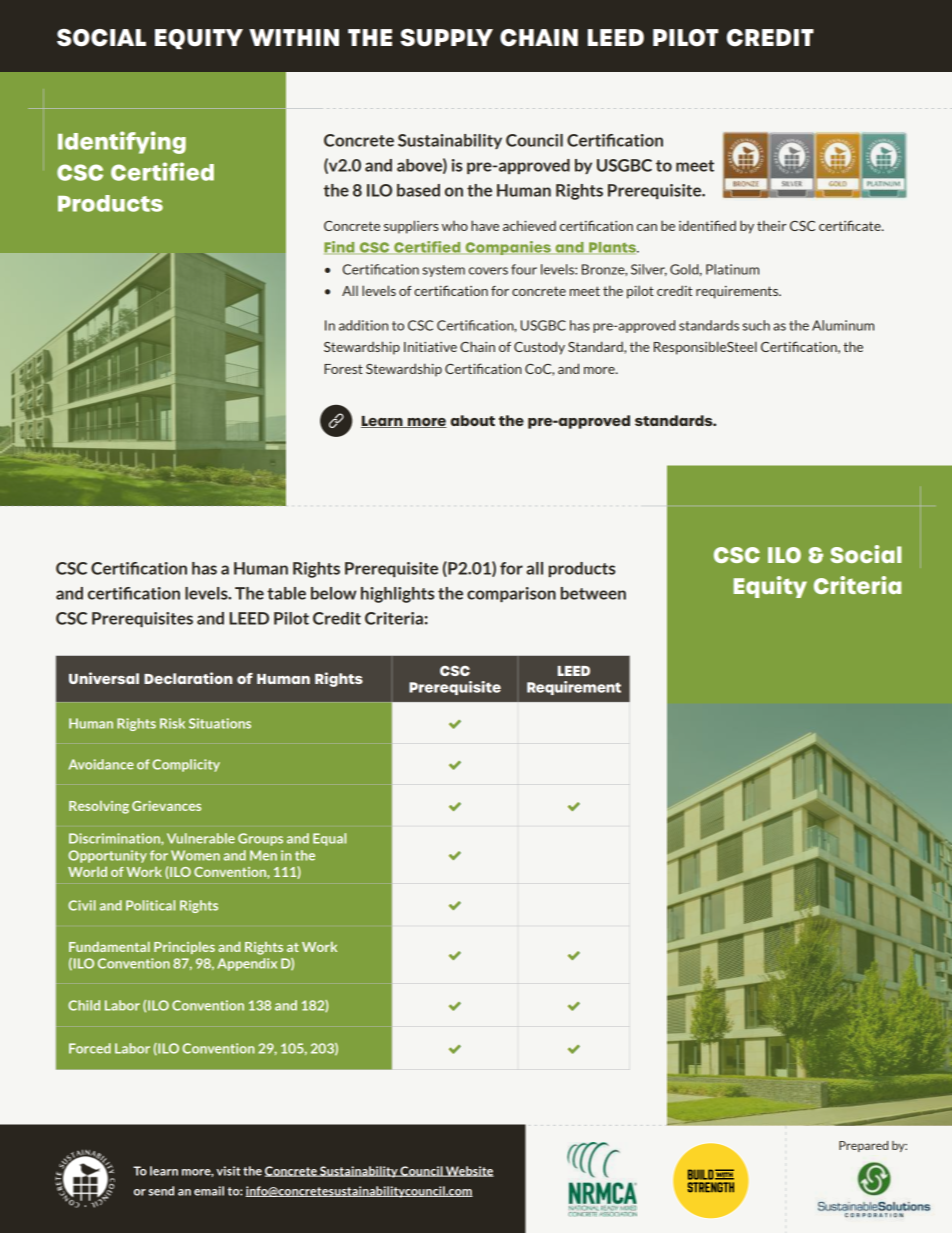 The image size is (952, 1233). What do you see at coordinates (329, 839) in the page?
I see `Equal` at bounding box center [329, 839].
